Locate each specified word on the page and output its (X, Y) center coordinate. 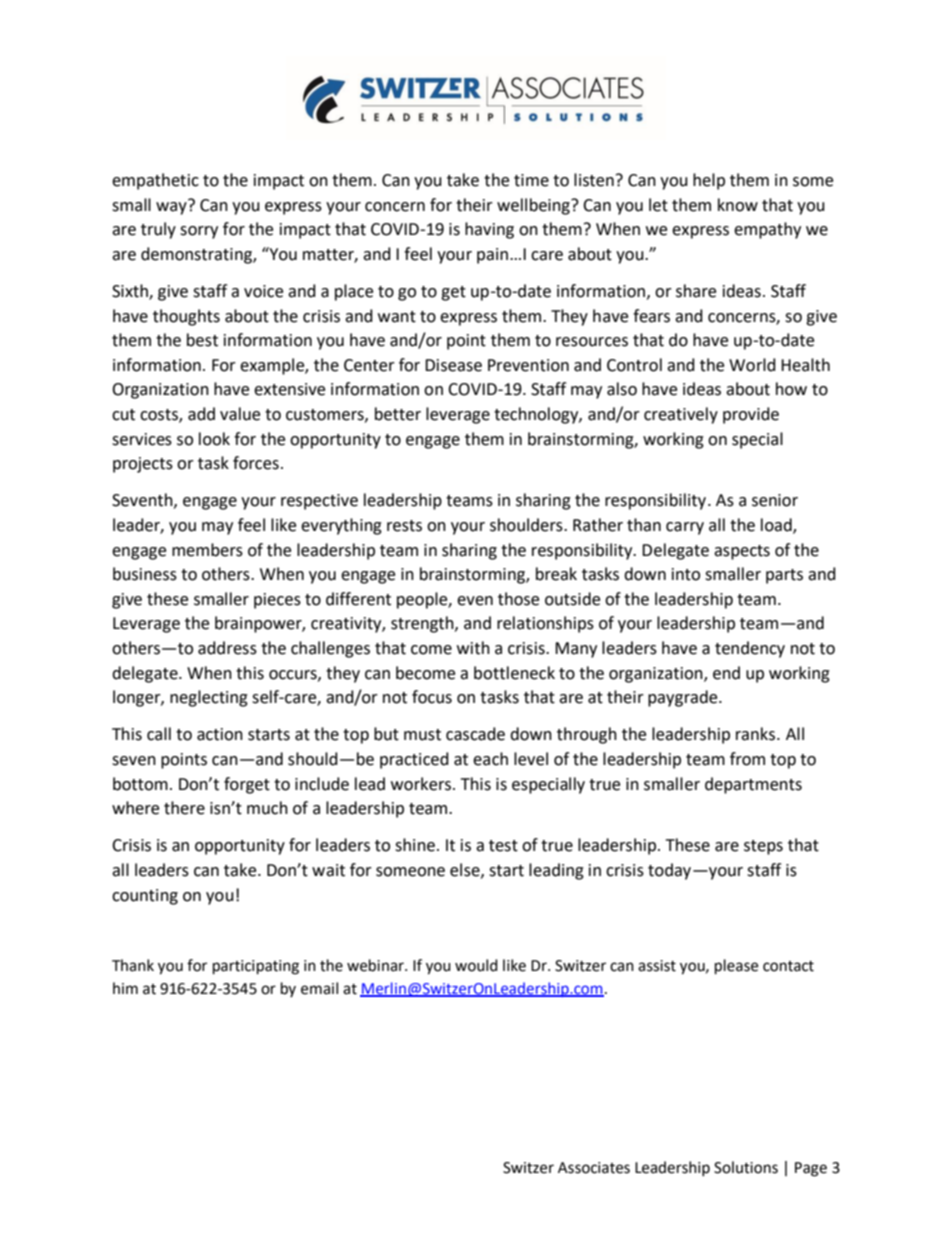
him (125, 988)
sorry (199, 232)
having (489, 230)
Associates (594, 1168)
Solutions (746, 1167)
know (738, 205)
